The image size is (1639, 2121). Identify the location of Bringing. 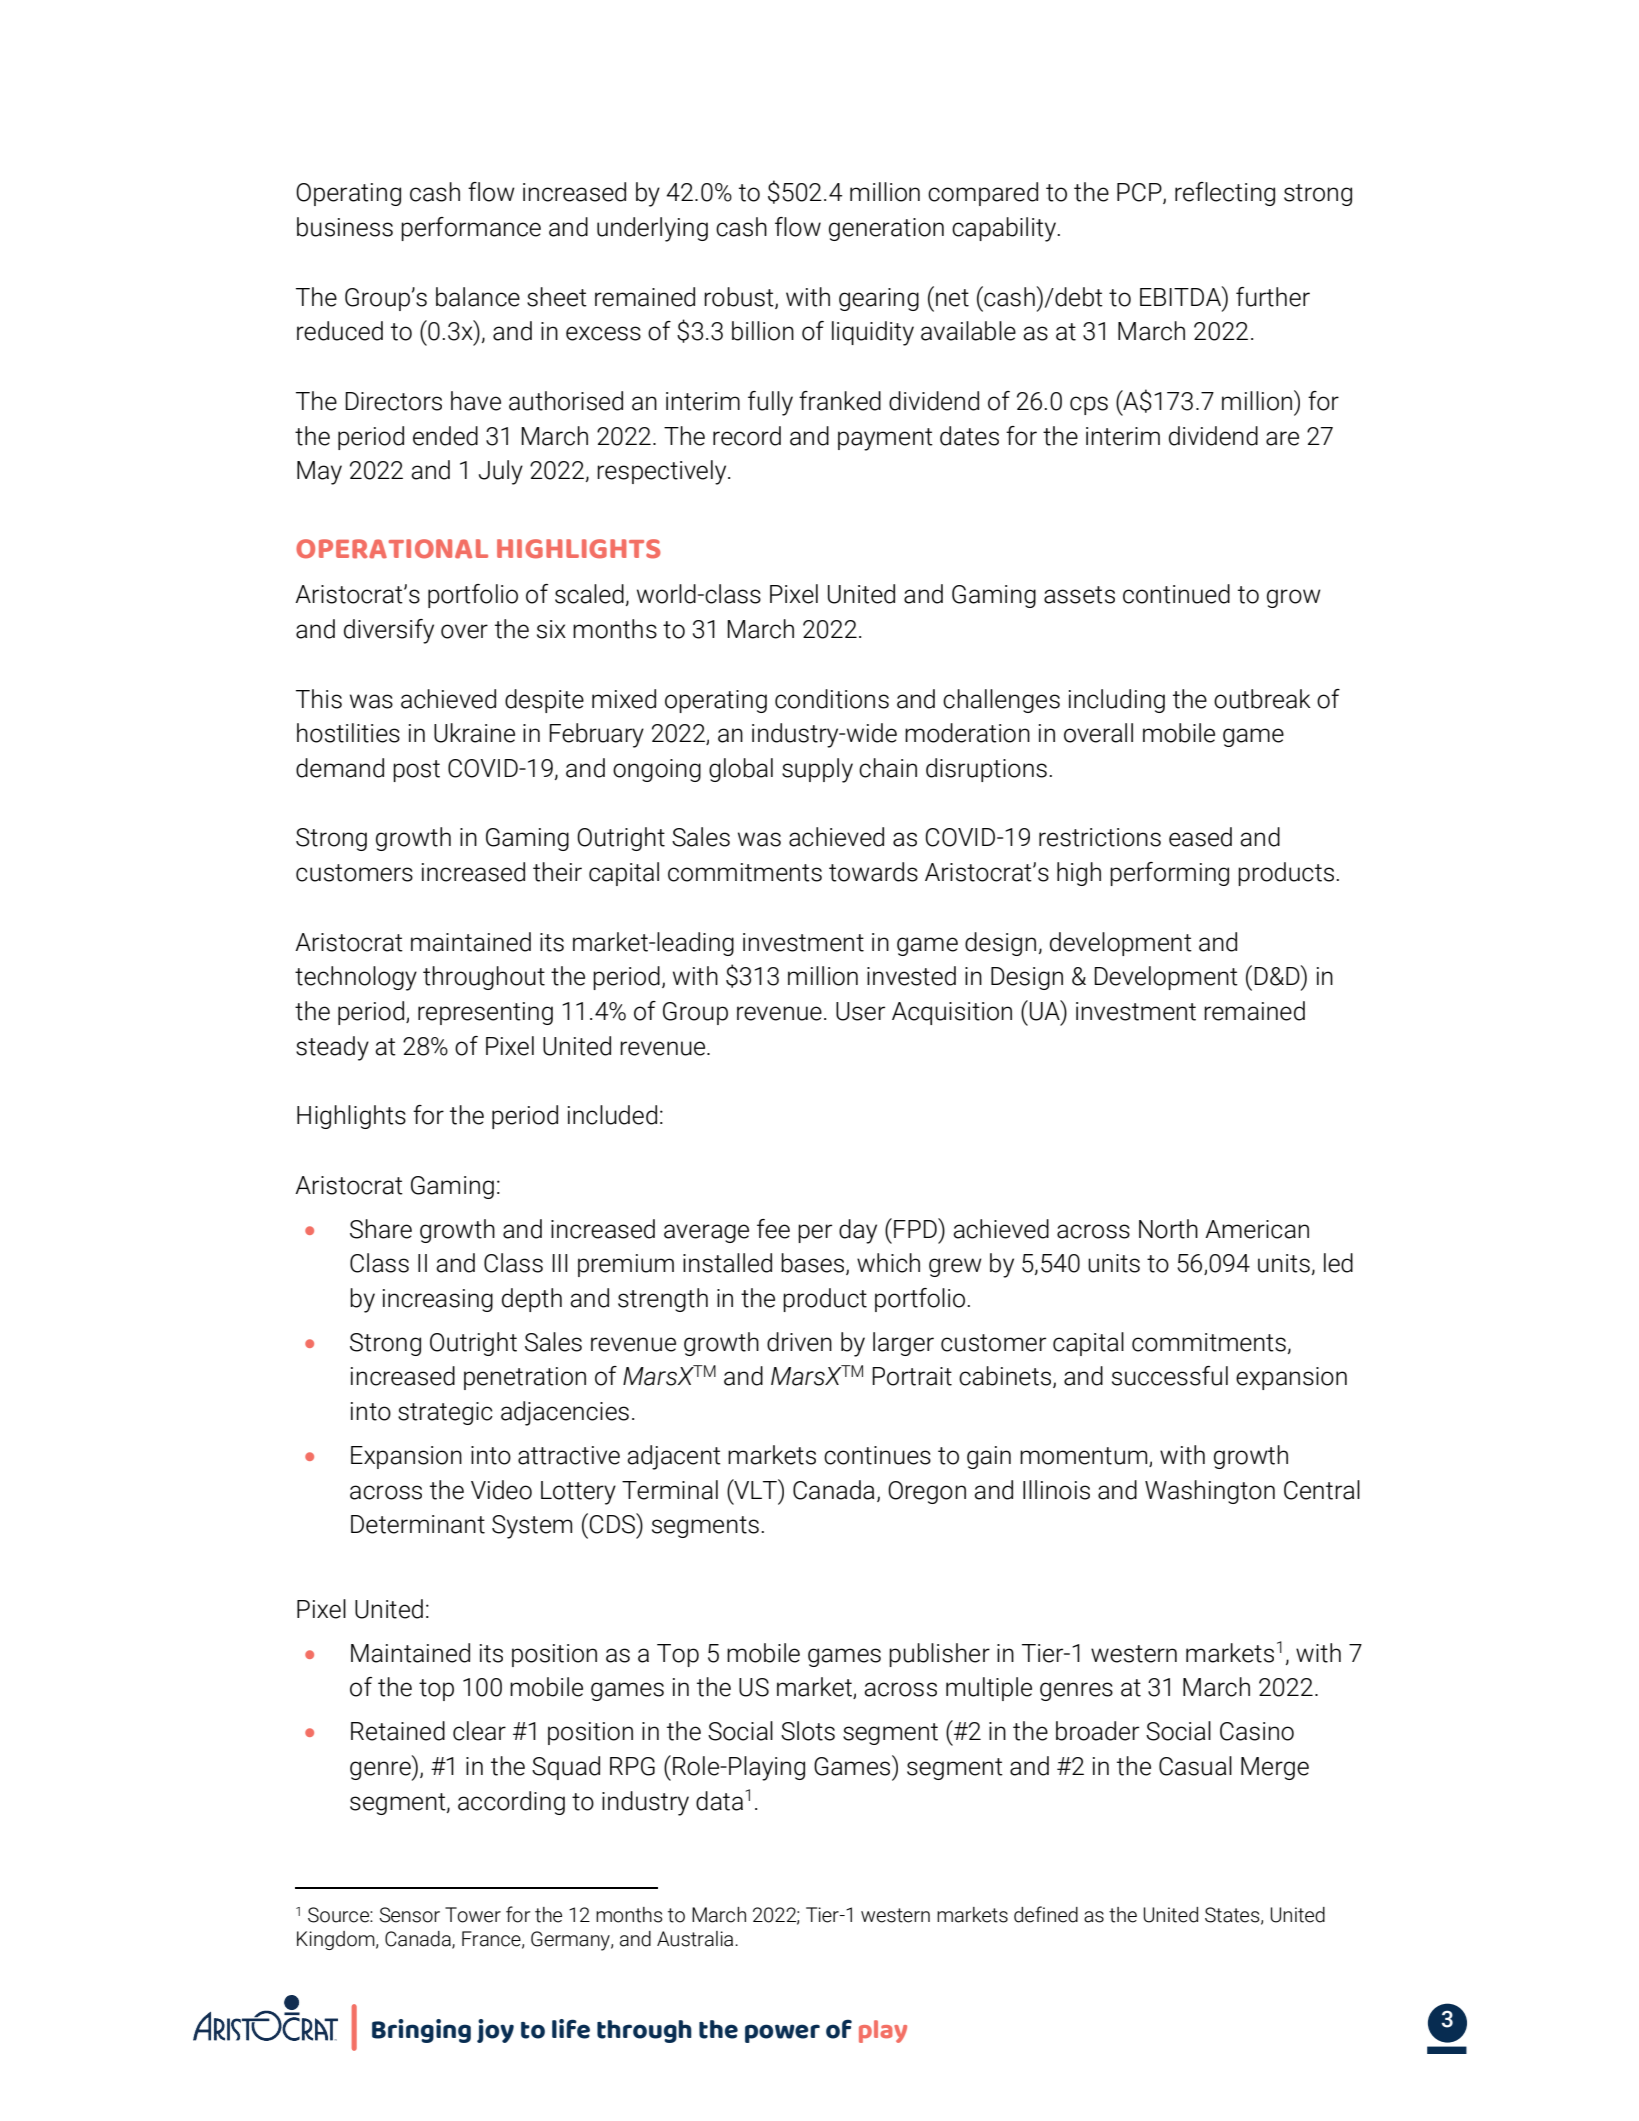
(421, 2031).
